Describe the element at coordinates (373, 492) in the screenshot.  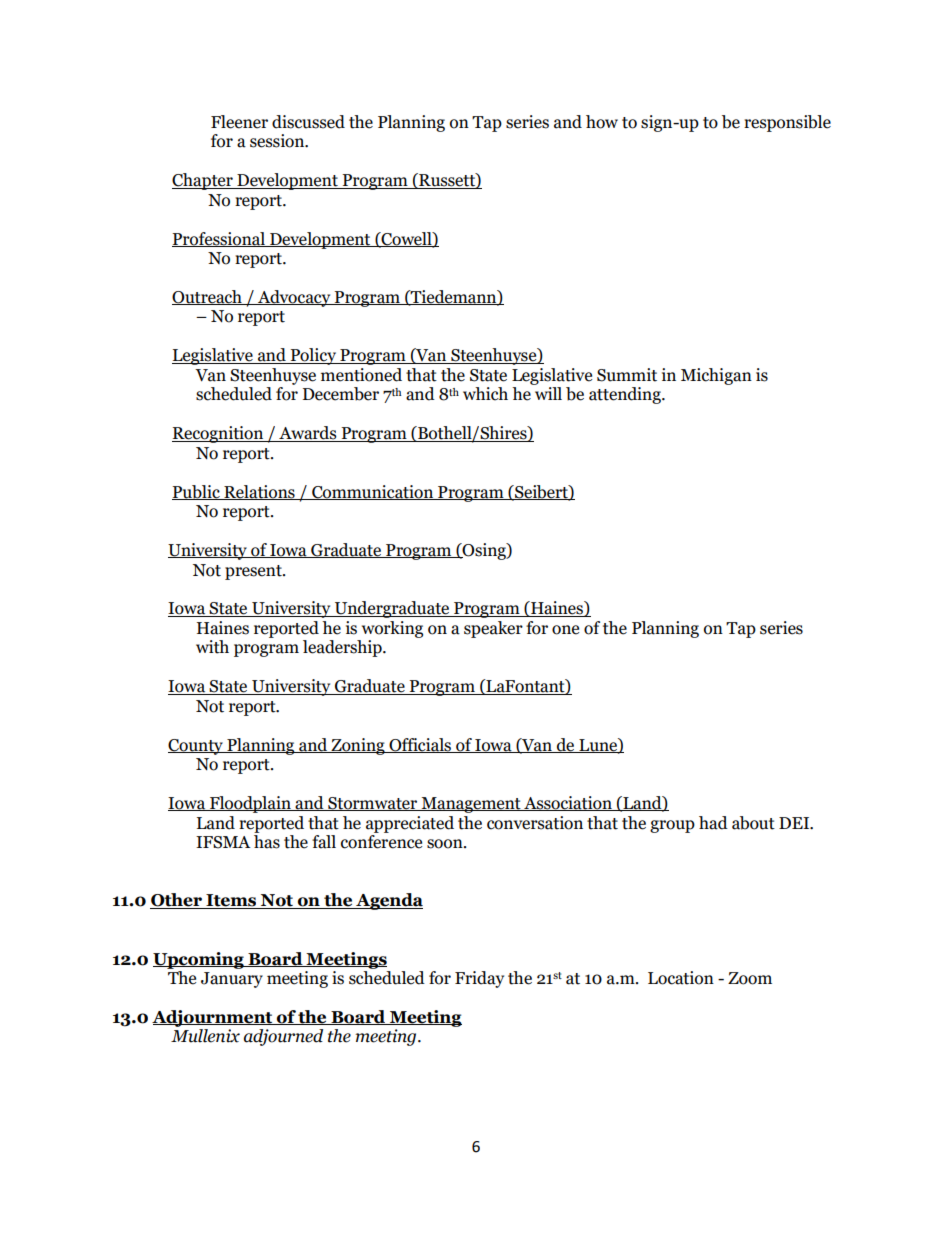
I see `Communication` at that location.
